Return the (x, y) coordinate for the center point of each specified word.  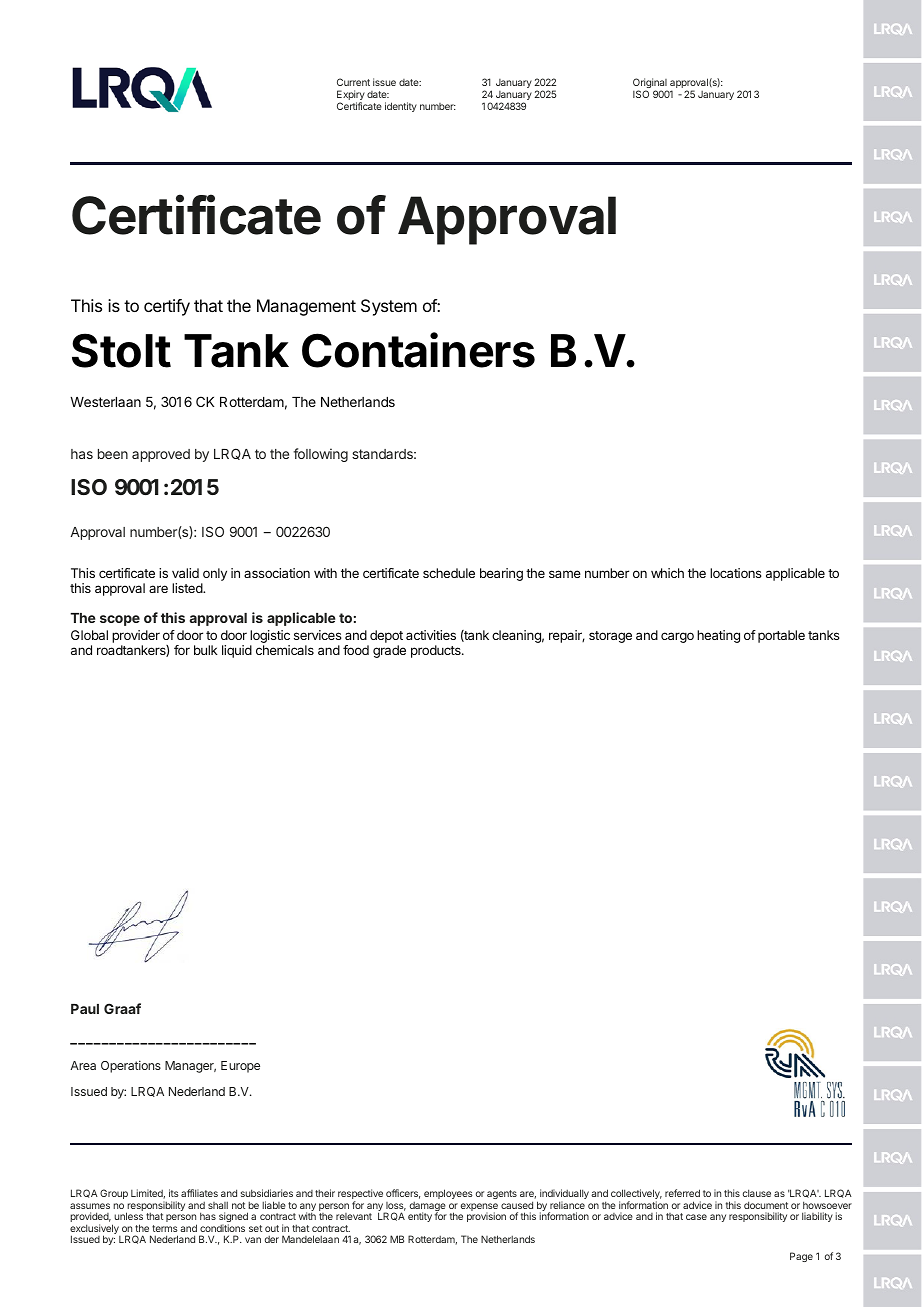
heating (718, 636)
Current (353, 82)
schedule (449, 573)
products (437, 651)
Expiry (351, 96)
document (766, 1205)
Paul (85, 1009)
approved (161, 455)
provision (486, 1217)
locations (736, 573)
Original (651, 85)
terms (165, 1228)
